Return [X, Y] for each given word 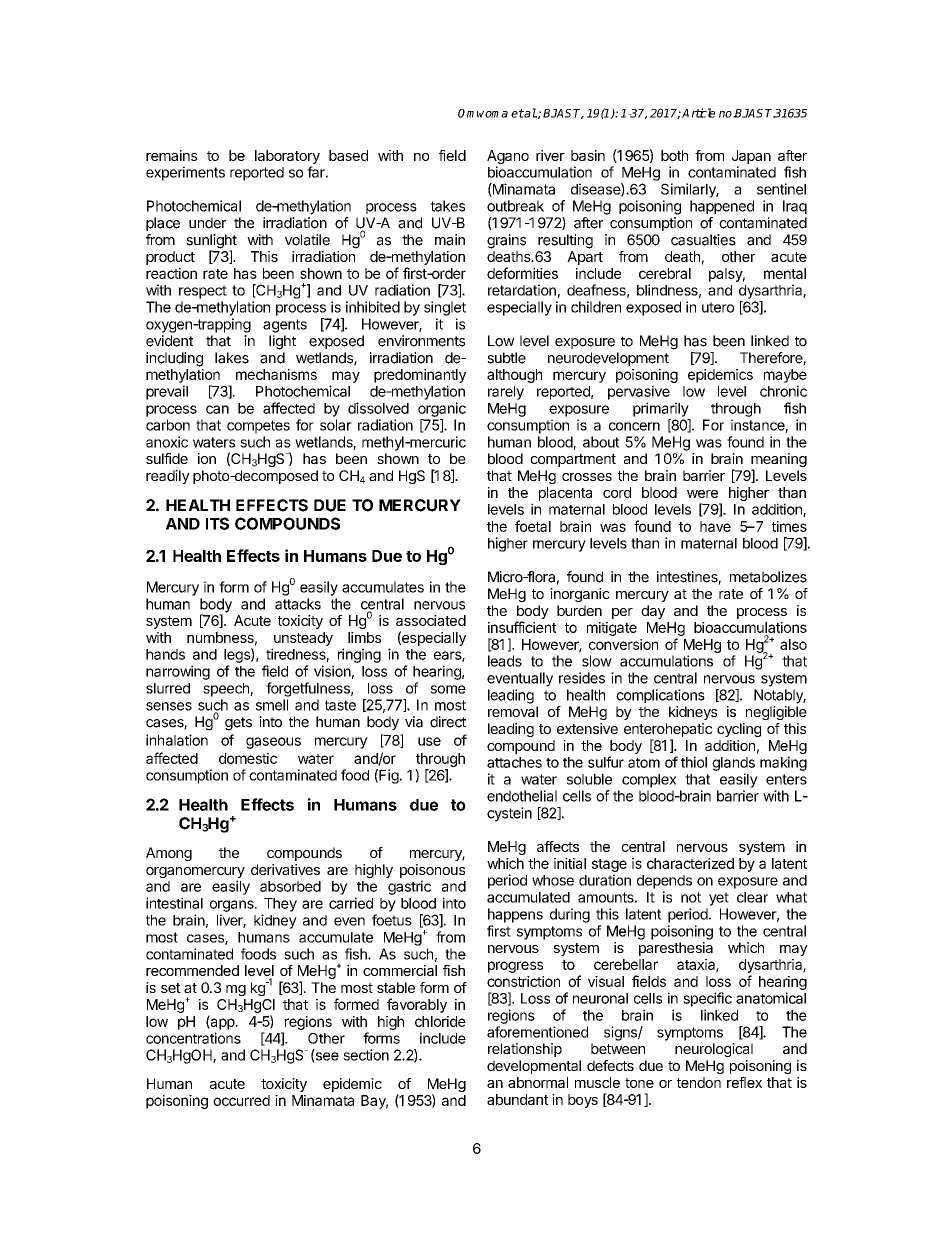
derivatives [285, 869]
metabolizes [768, 577]
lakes [232, 358]
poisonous [432, 872]
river [550, 155]
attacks [298, 604]
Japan [751, 157]
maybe [785, 376]
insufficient [522, 627]
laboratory [287, 157]
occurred [241, 1100]
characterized [690, 863]
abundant [517, 1099]
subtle [506, 358]
